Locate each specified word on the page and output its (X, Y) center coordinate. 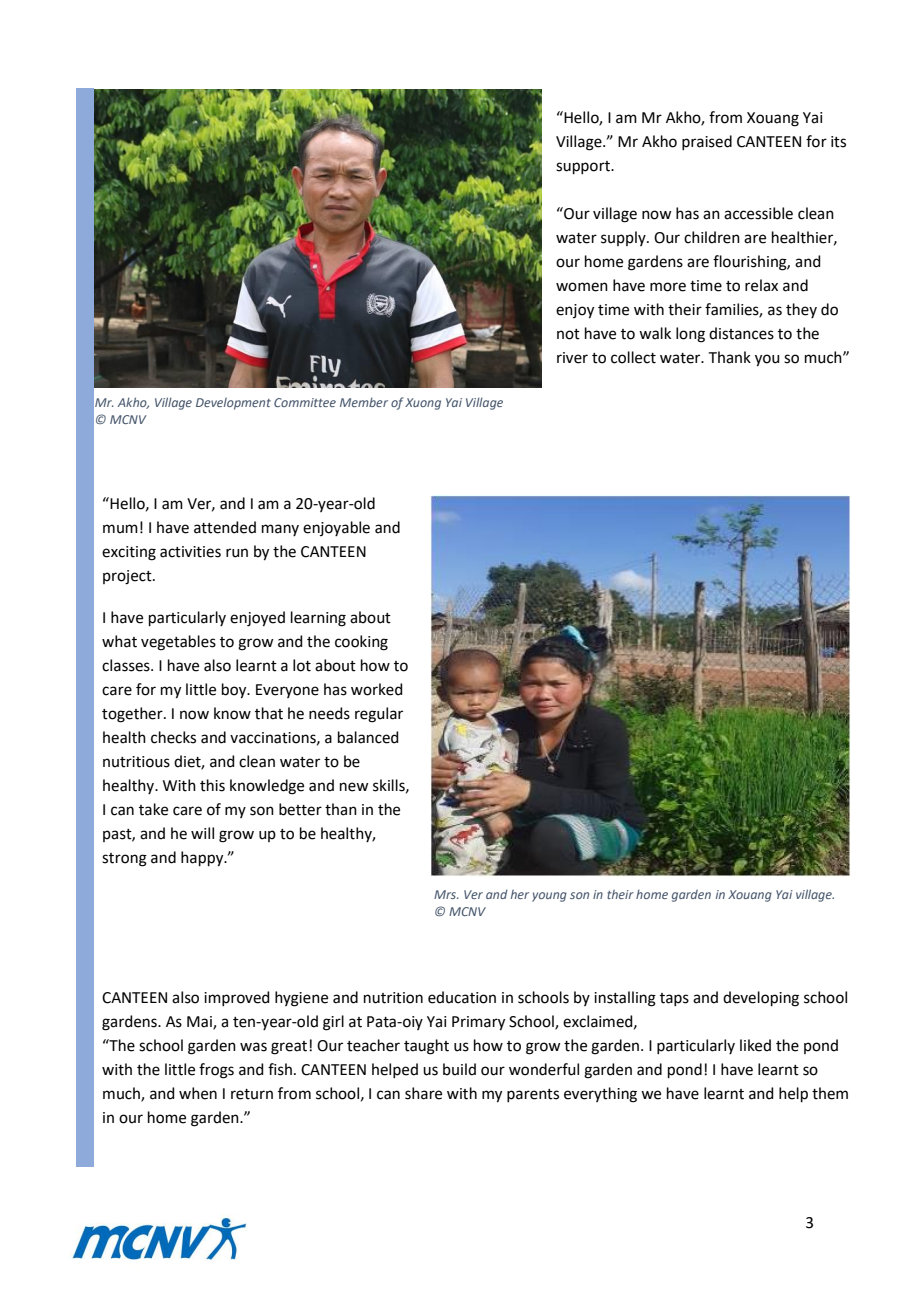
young (549, 897)
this (212, 785)
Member (364, 402)
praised (707, 142)
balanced (368, 737)
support (584, 167)
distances (741, 333)
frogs (216, 1071)
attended (225, 527)
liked (755, 1045)
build (459, 1069)
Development (233, 404)
